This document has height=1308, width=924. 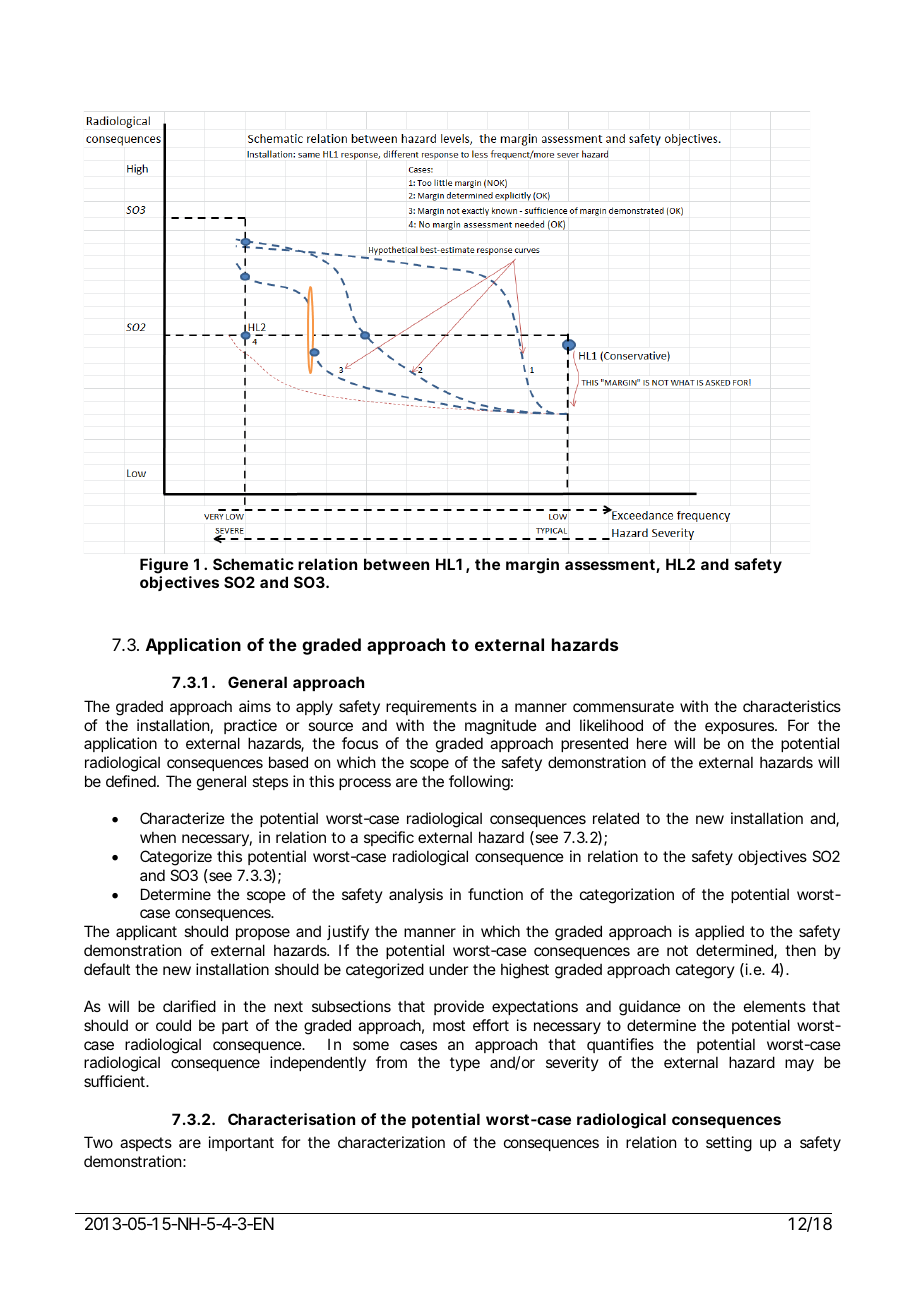 What do you see at coordinates (173, 1025) in the document?
I see `could` at bounding box center [173, 1025].
